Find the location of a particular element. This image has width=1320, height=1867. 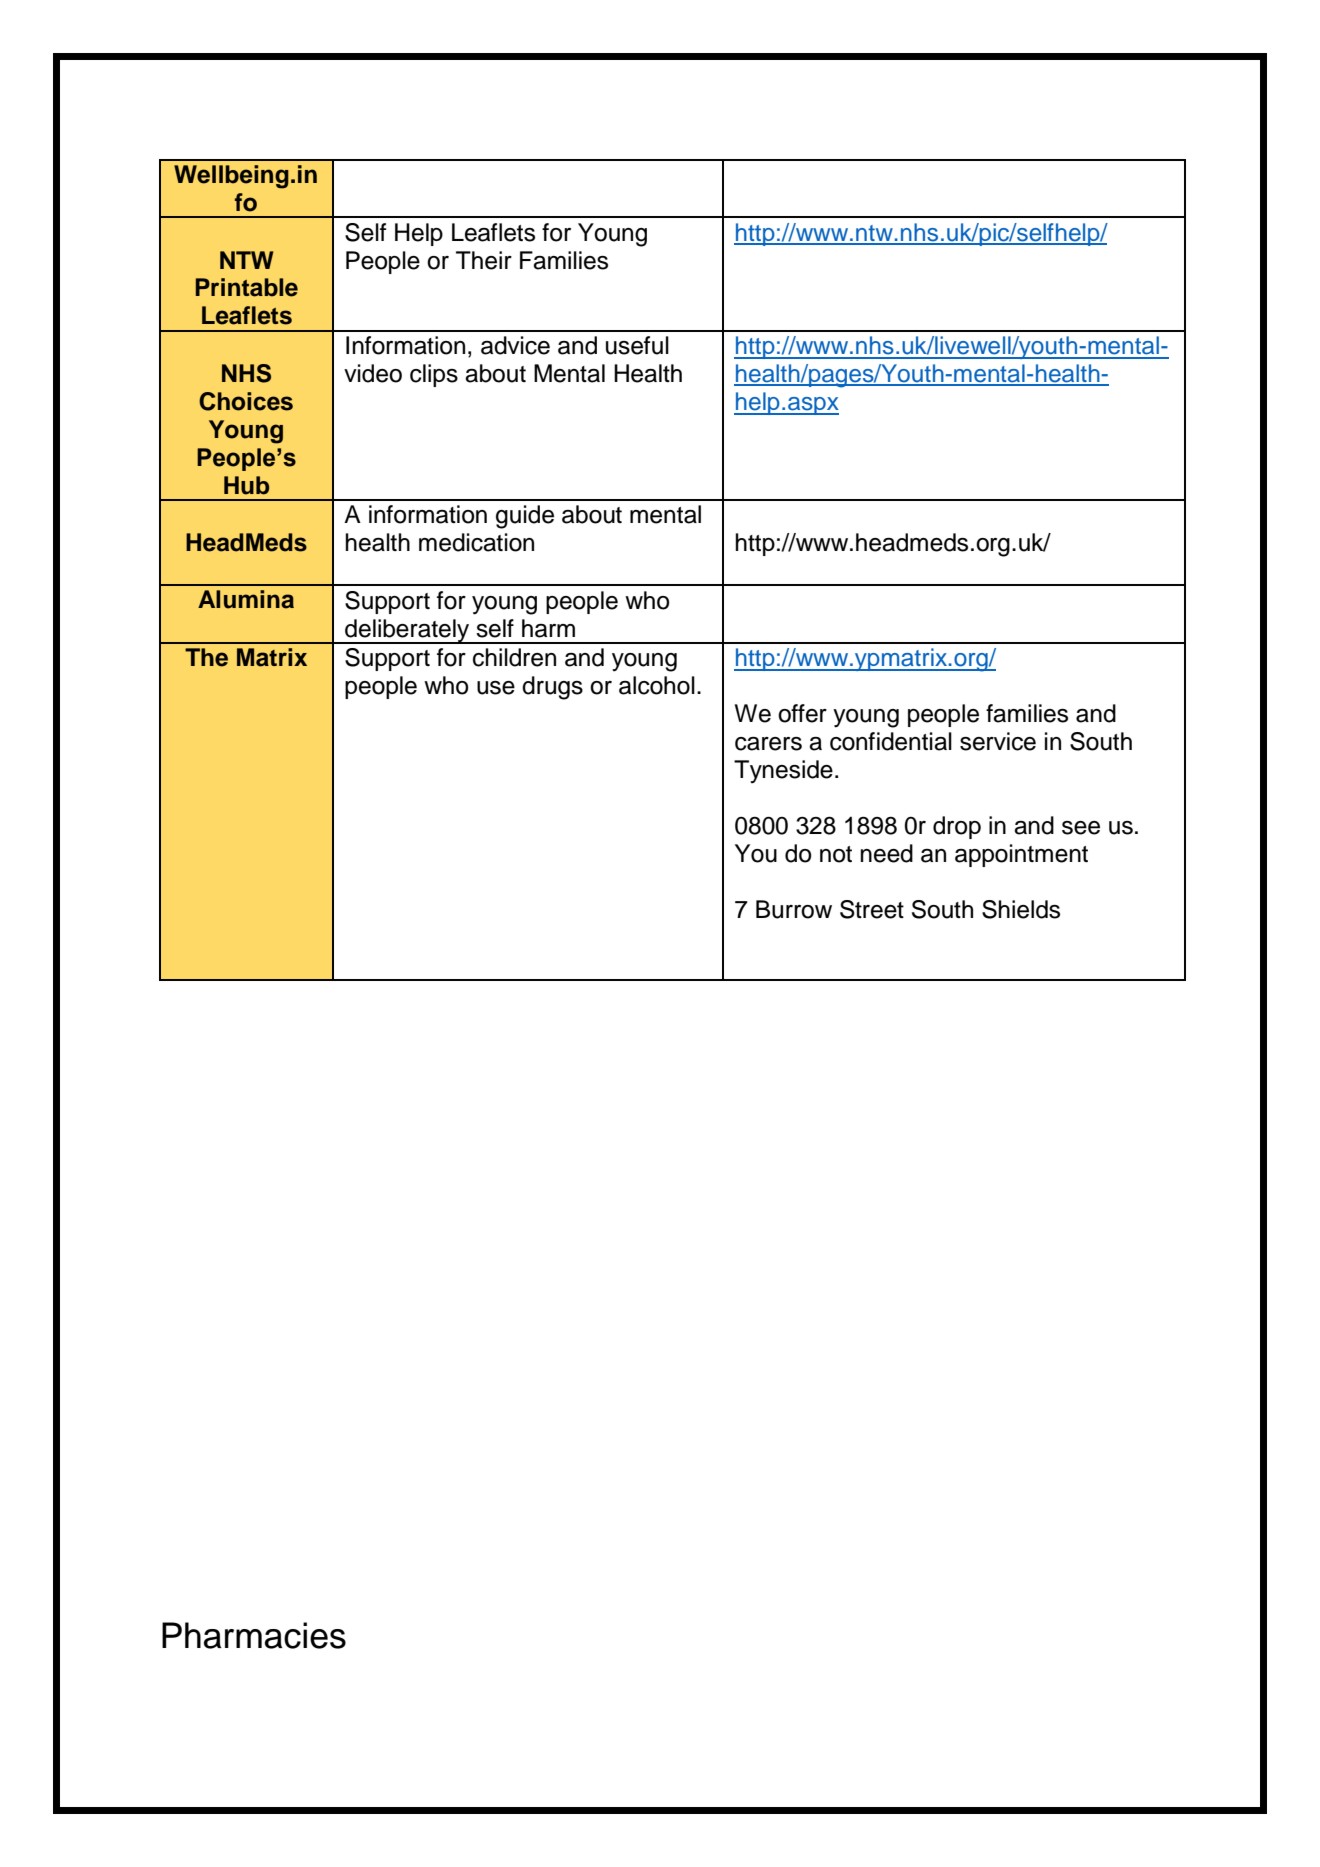

carers is located at coordinates (768, 744).
